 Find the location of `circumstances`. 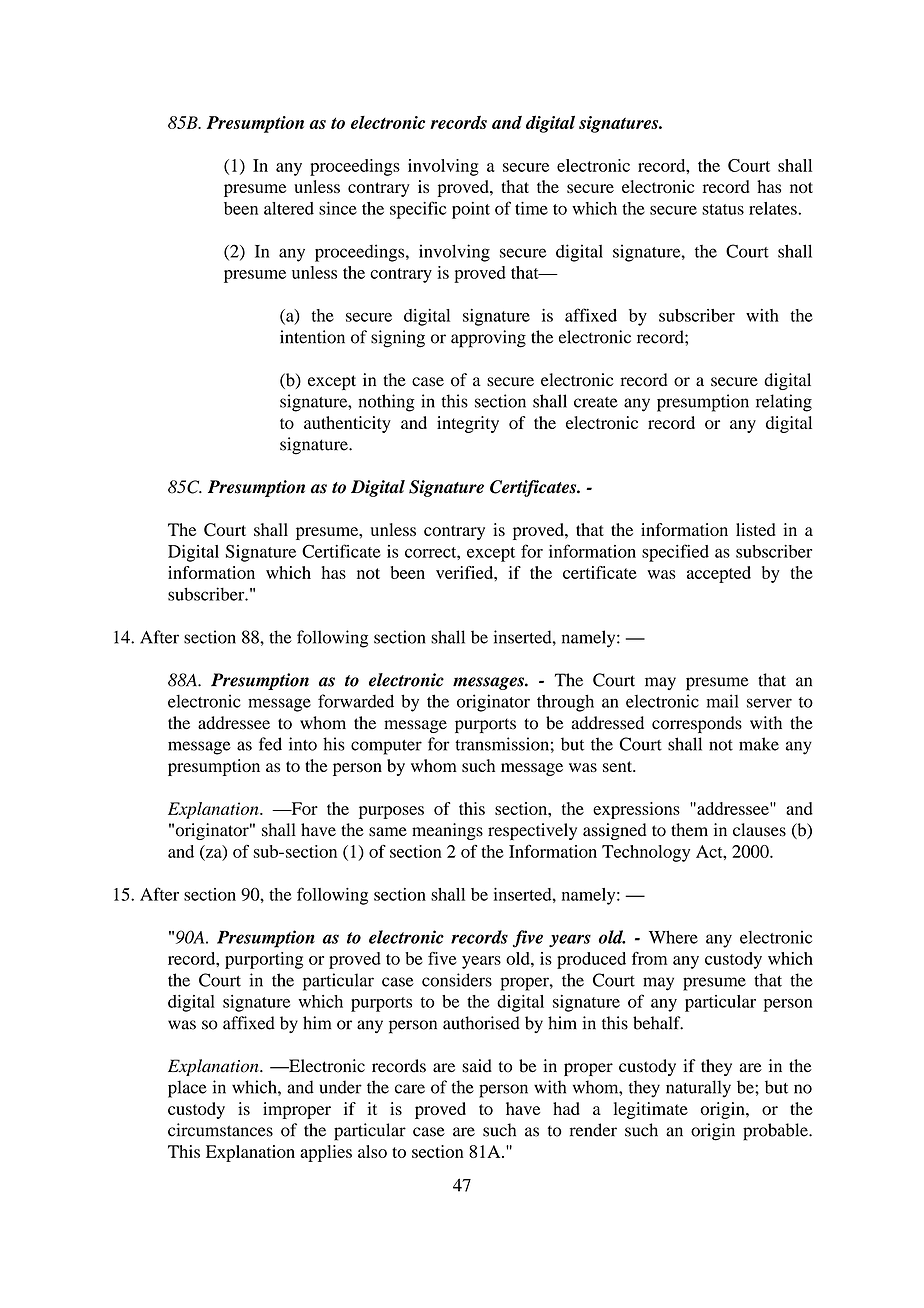

circumstances is located at coordinates (220, 1130).
